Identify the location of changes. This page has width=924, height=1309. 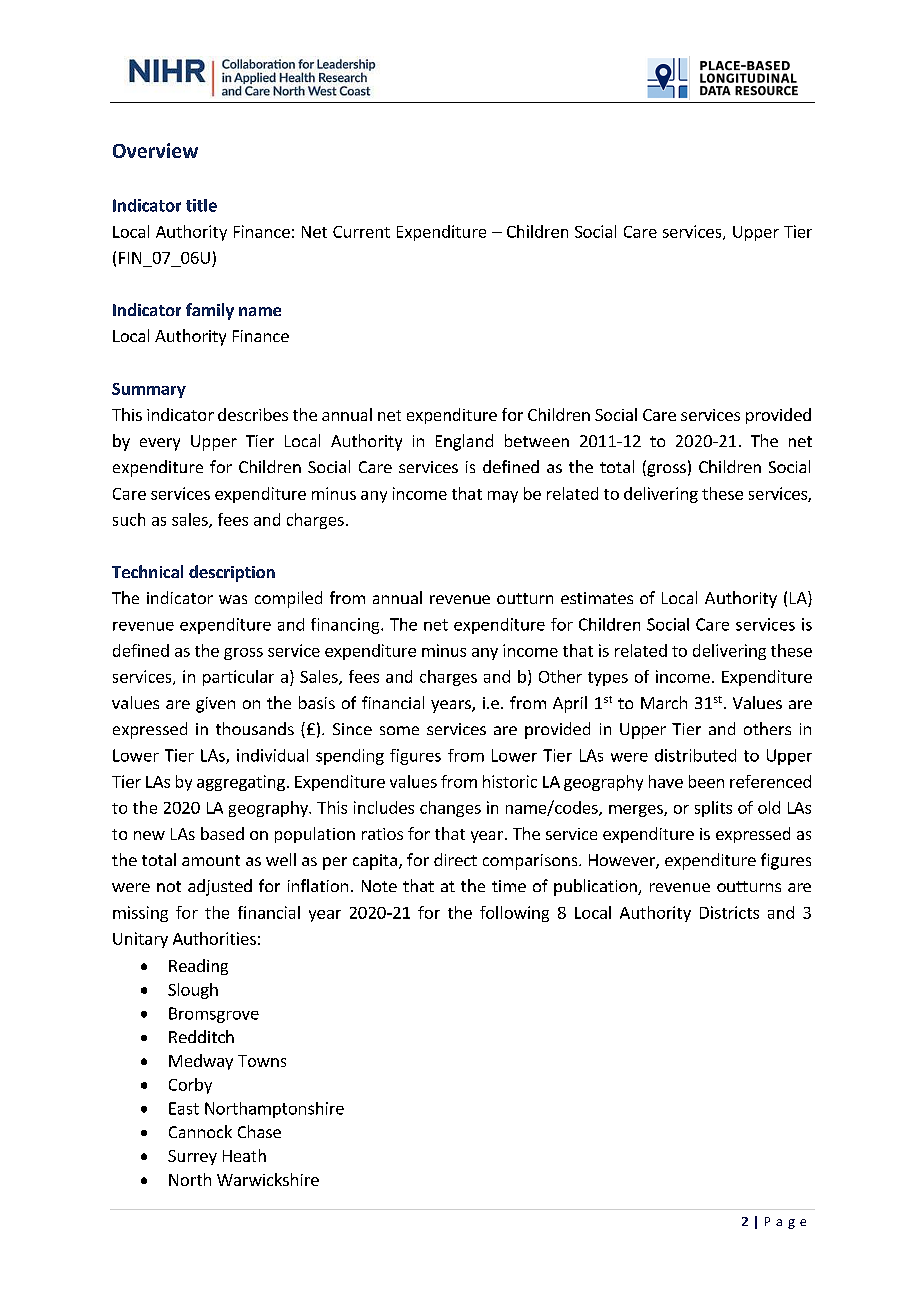
(450, 809).
